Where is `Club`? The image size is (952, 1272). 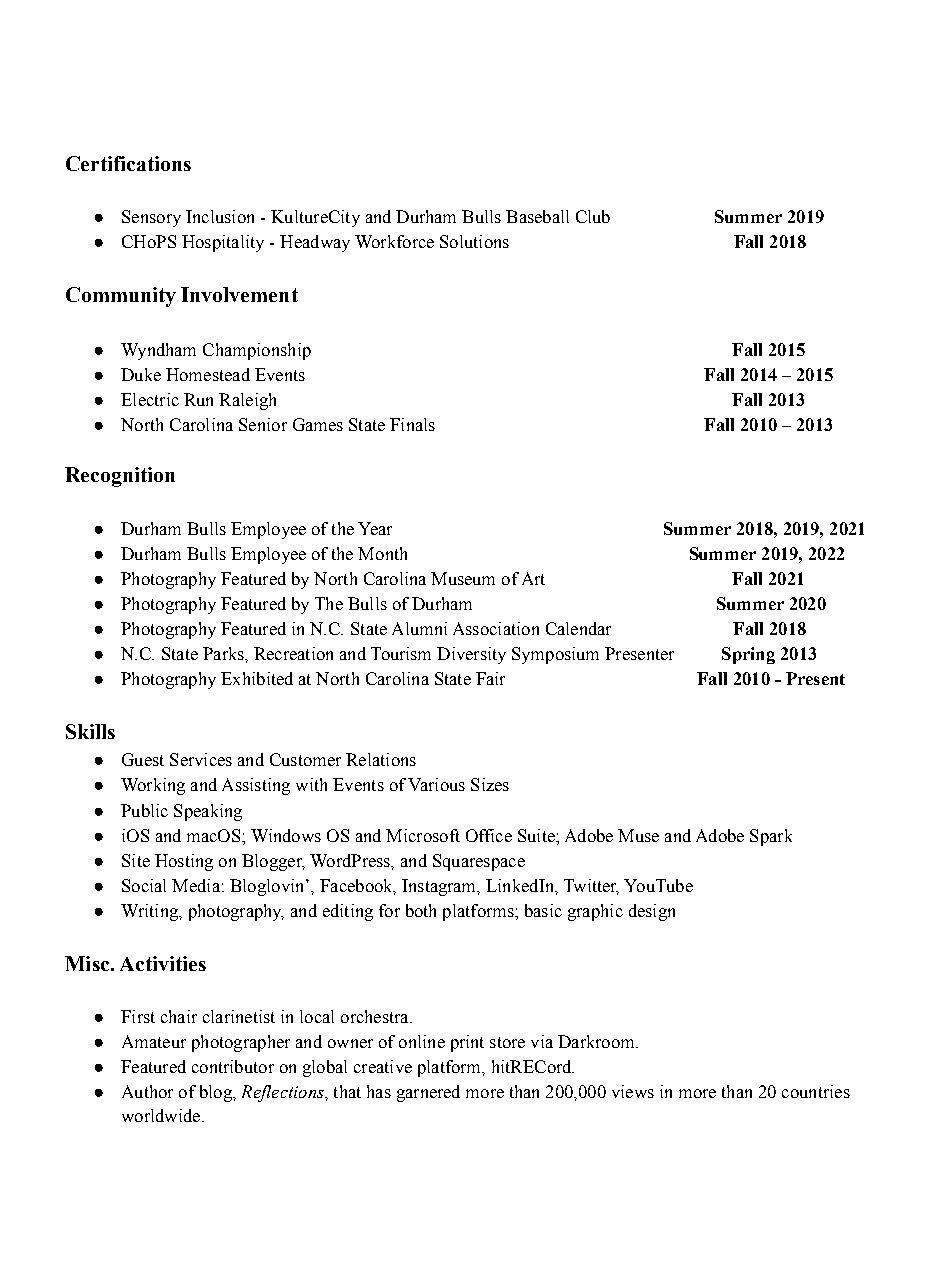 Club is located at coordinates (593, 216).
